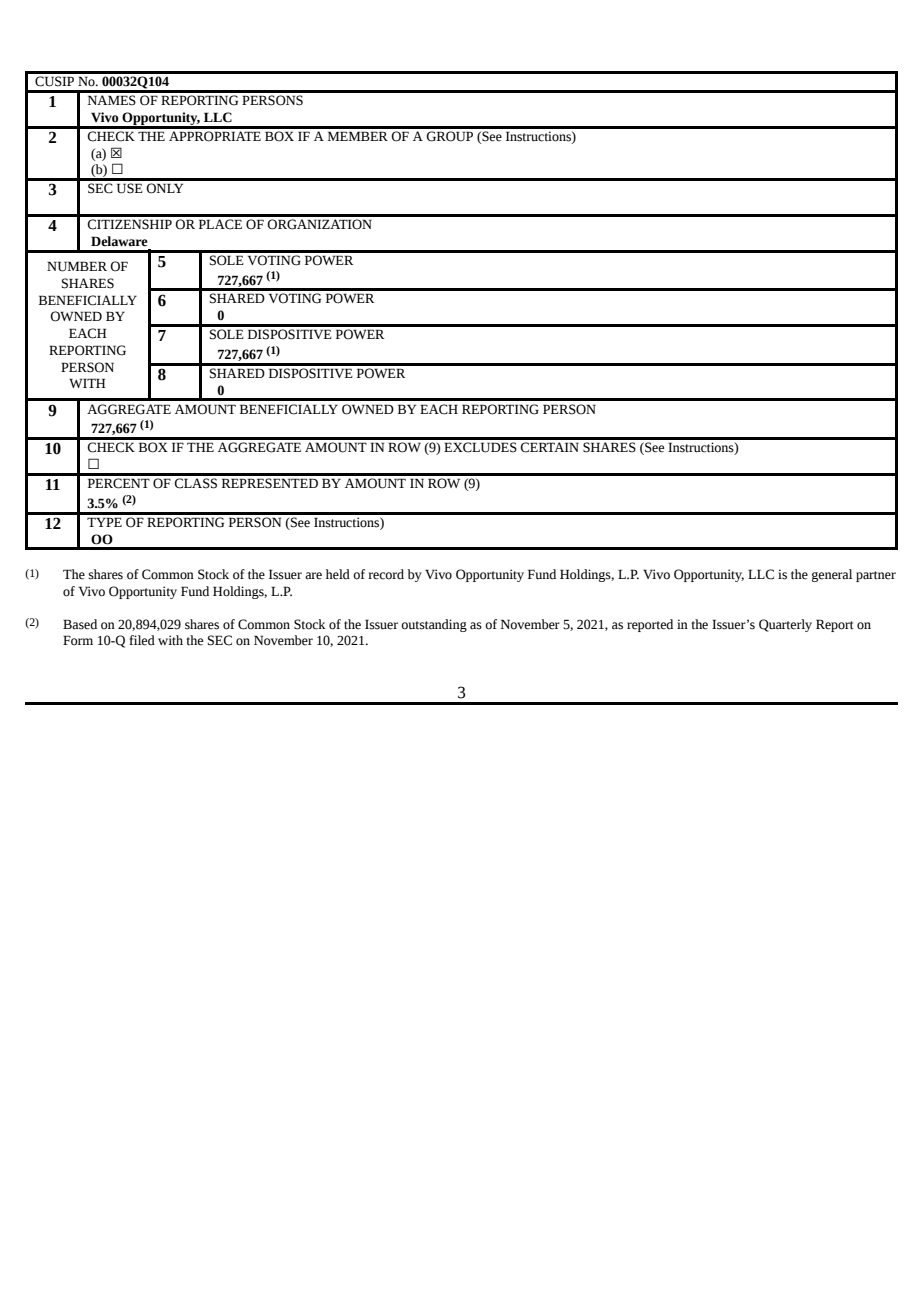 The image size is (924, 1308). Describe the element at coordinates (832, 575) in the screenshot. I see `general` at that location.
